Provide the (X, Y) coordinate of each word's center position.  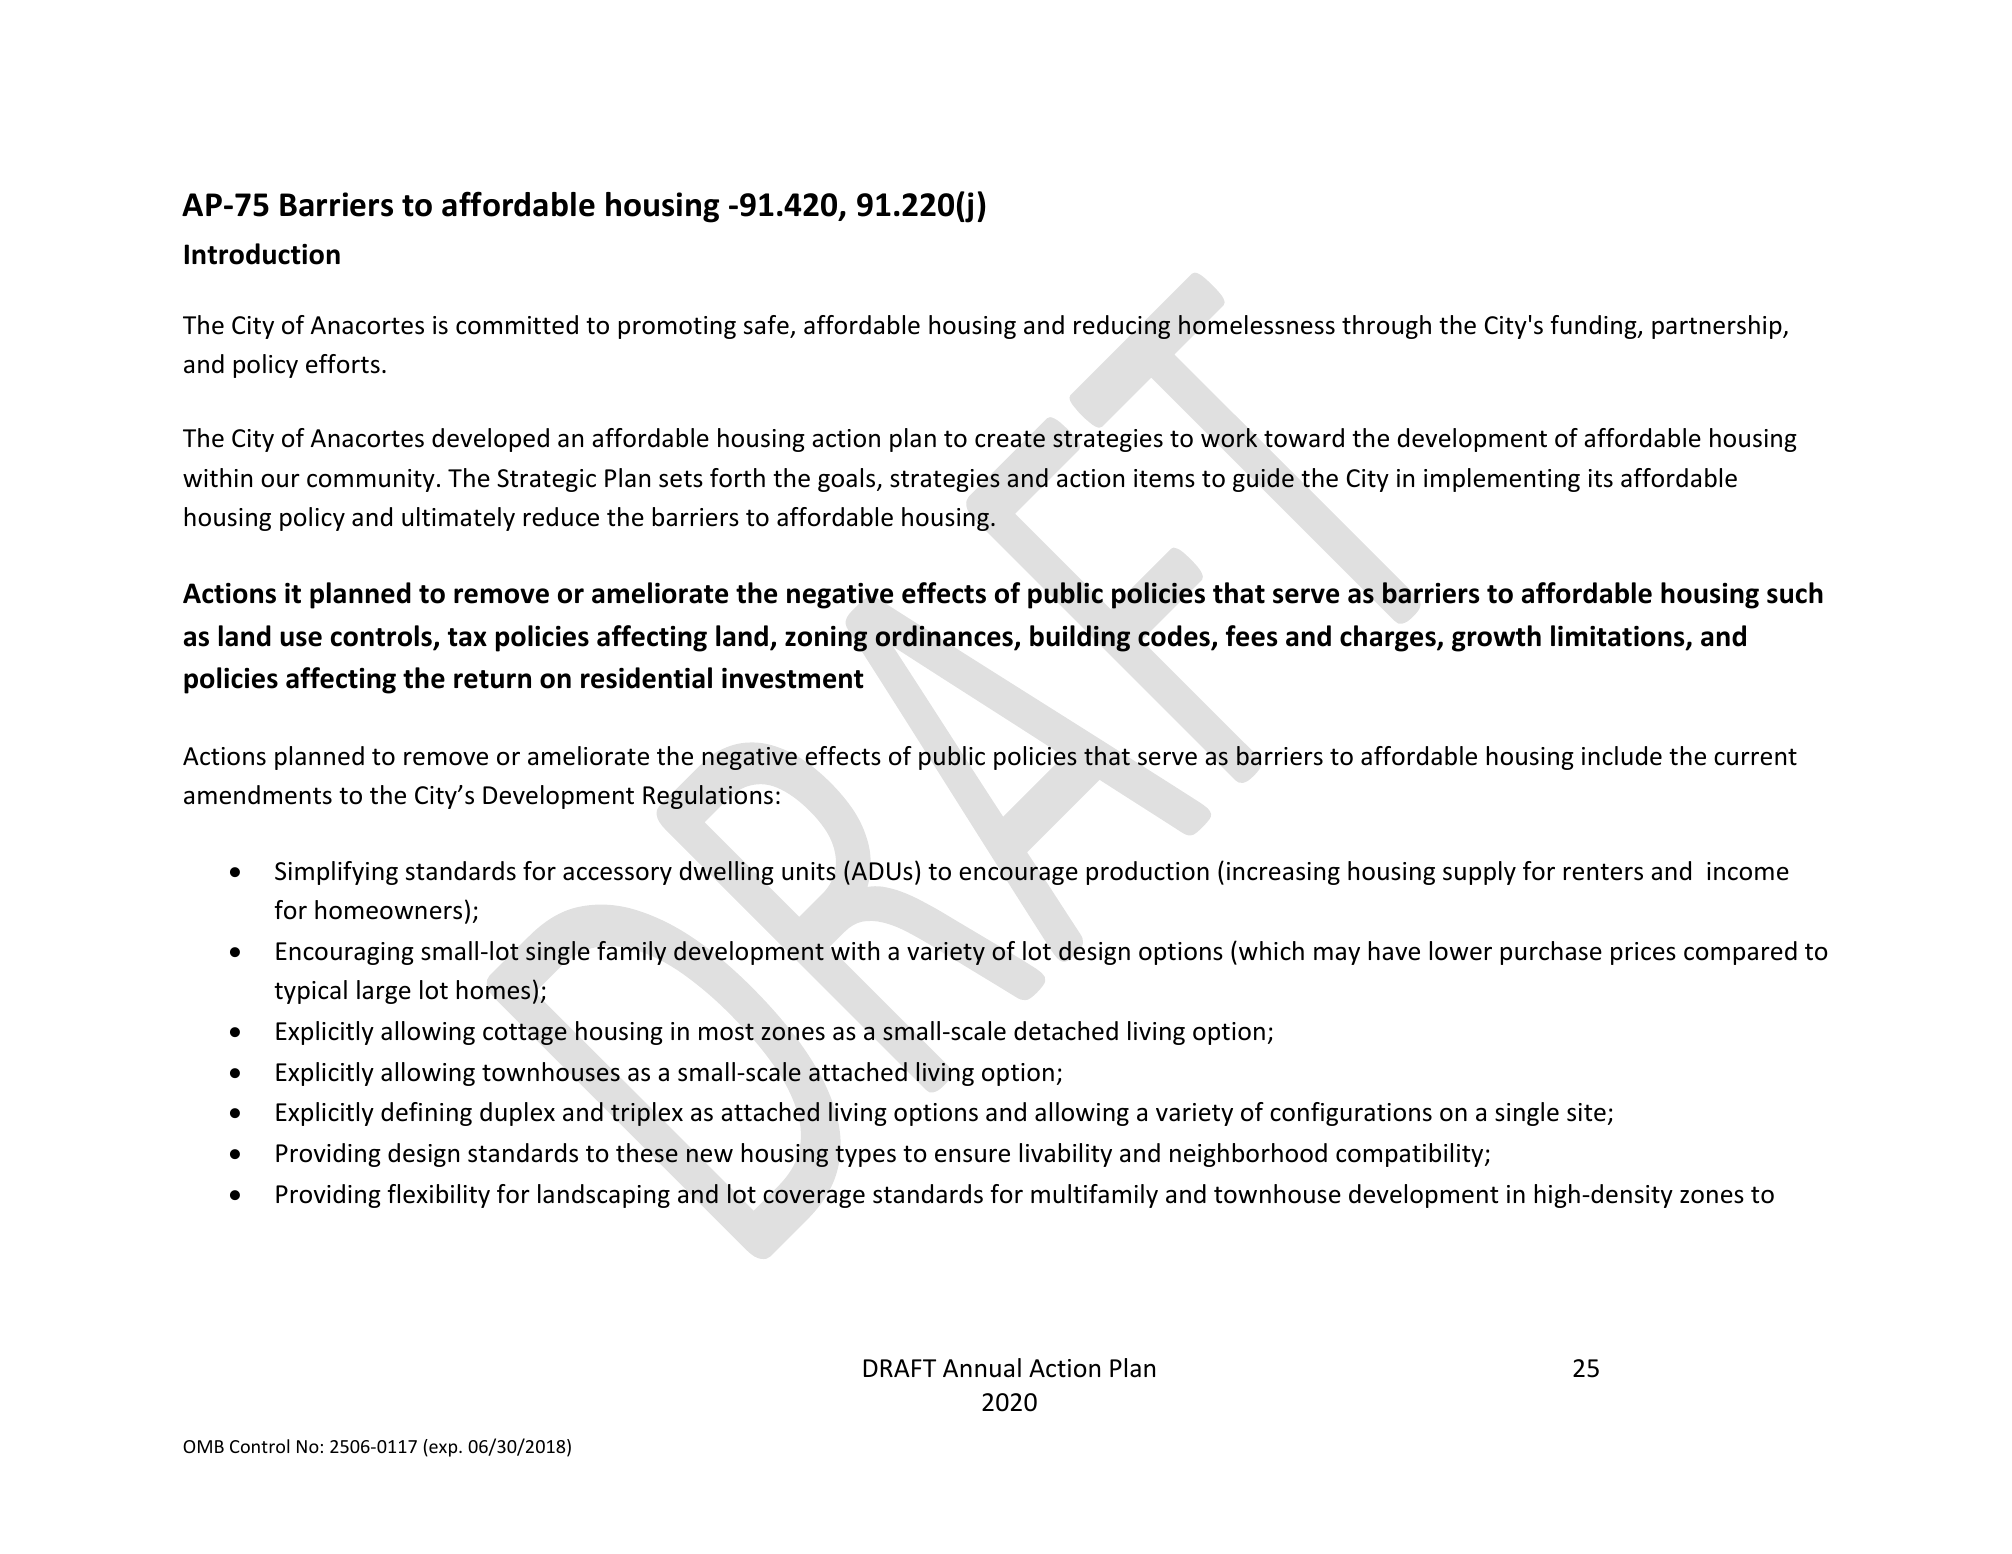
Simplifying (336, 873)
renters (1603, 872)
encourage (1018, 875)
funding (1595, 327)
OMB (203, 1446)
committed (517, 325)
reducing (1122, 327)
